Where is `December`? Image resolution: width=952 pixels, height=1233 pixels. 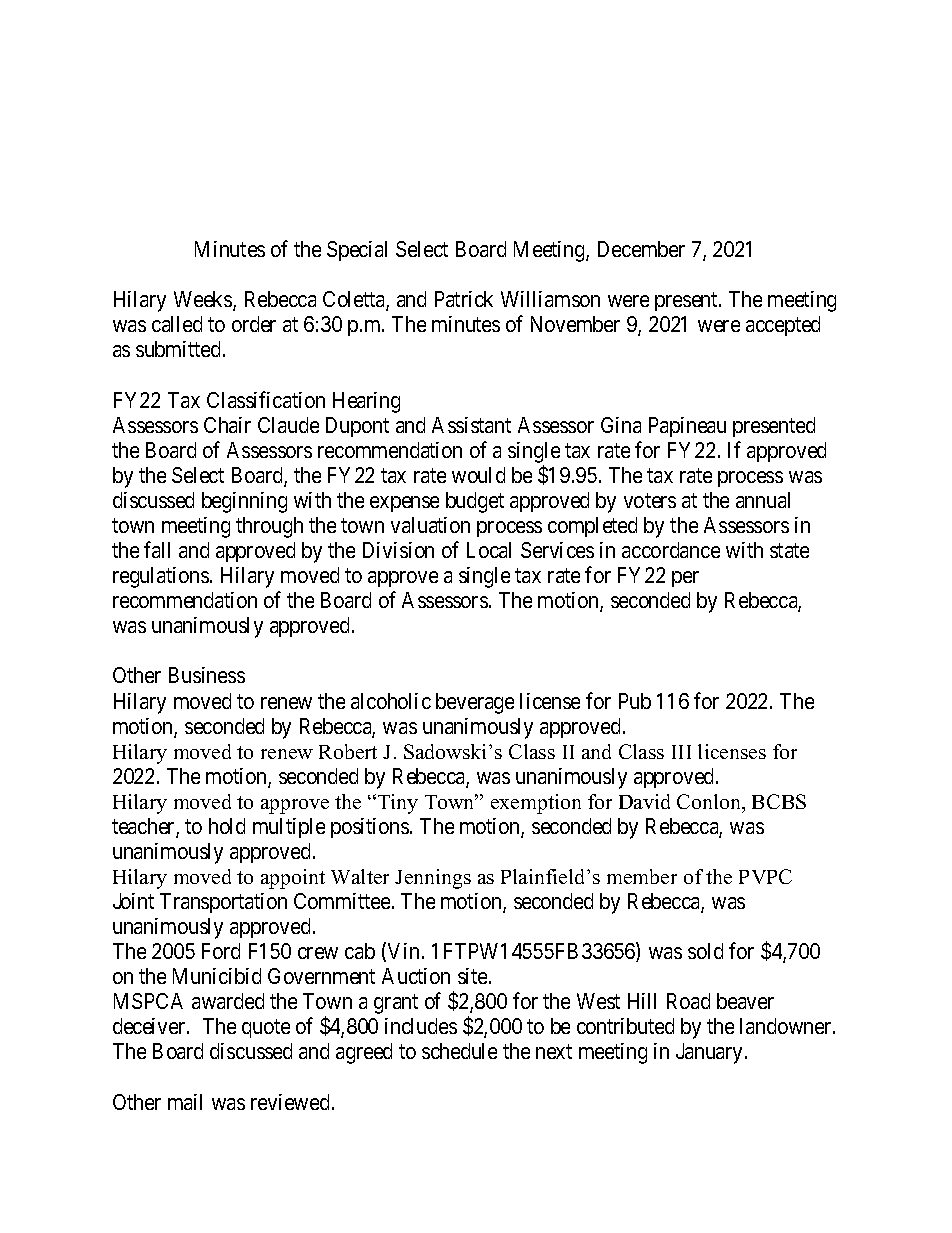
December is located at coordinates (641, 249).
